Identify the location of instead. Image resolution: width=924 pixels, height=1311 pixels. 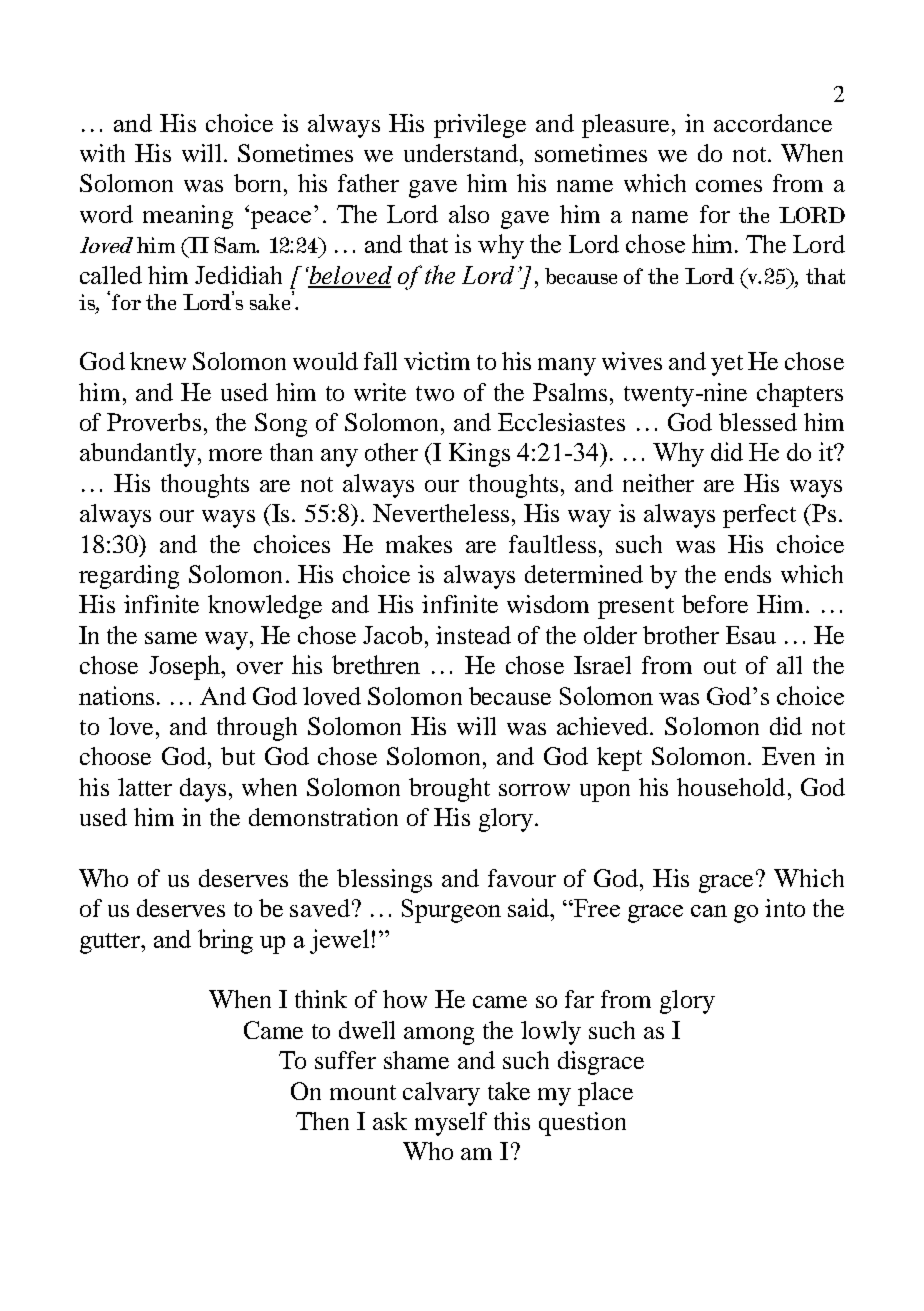
(473, 635).
